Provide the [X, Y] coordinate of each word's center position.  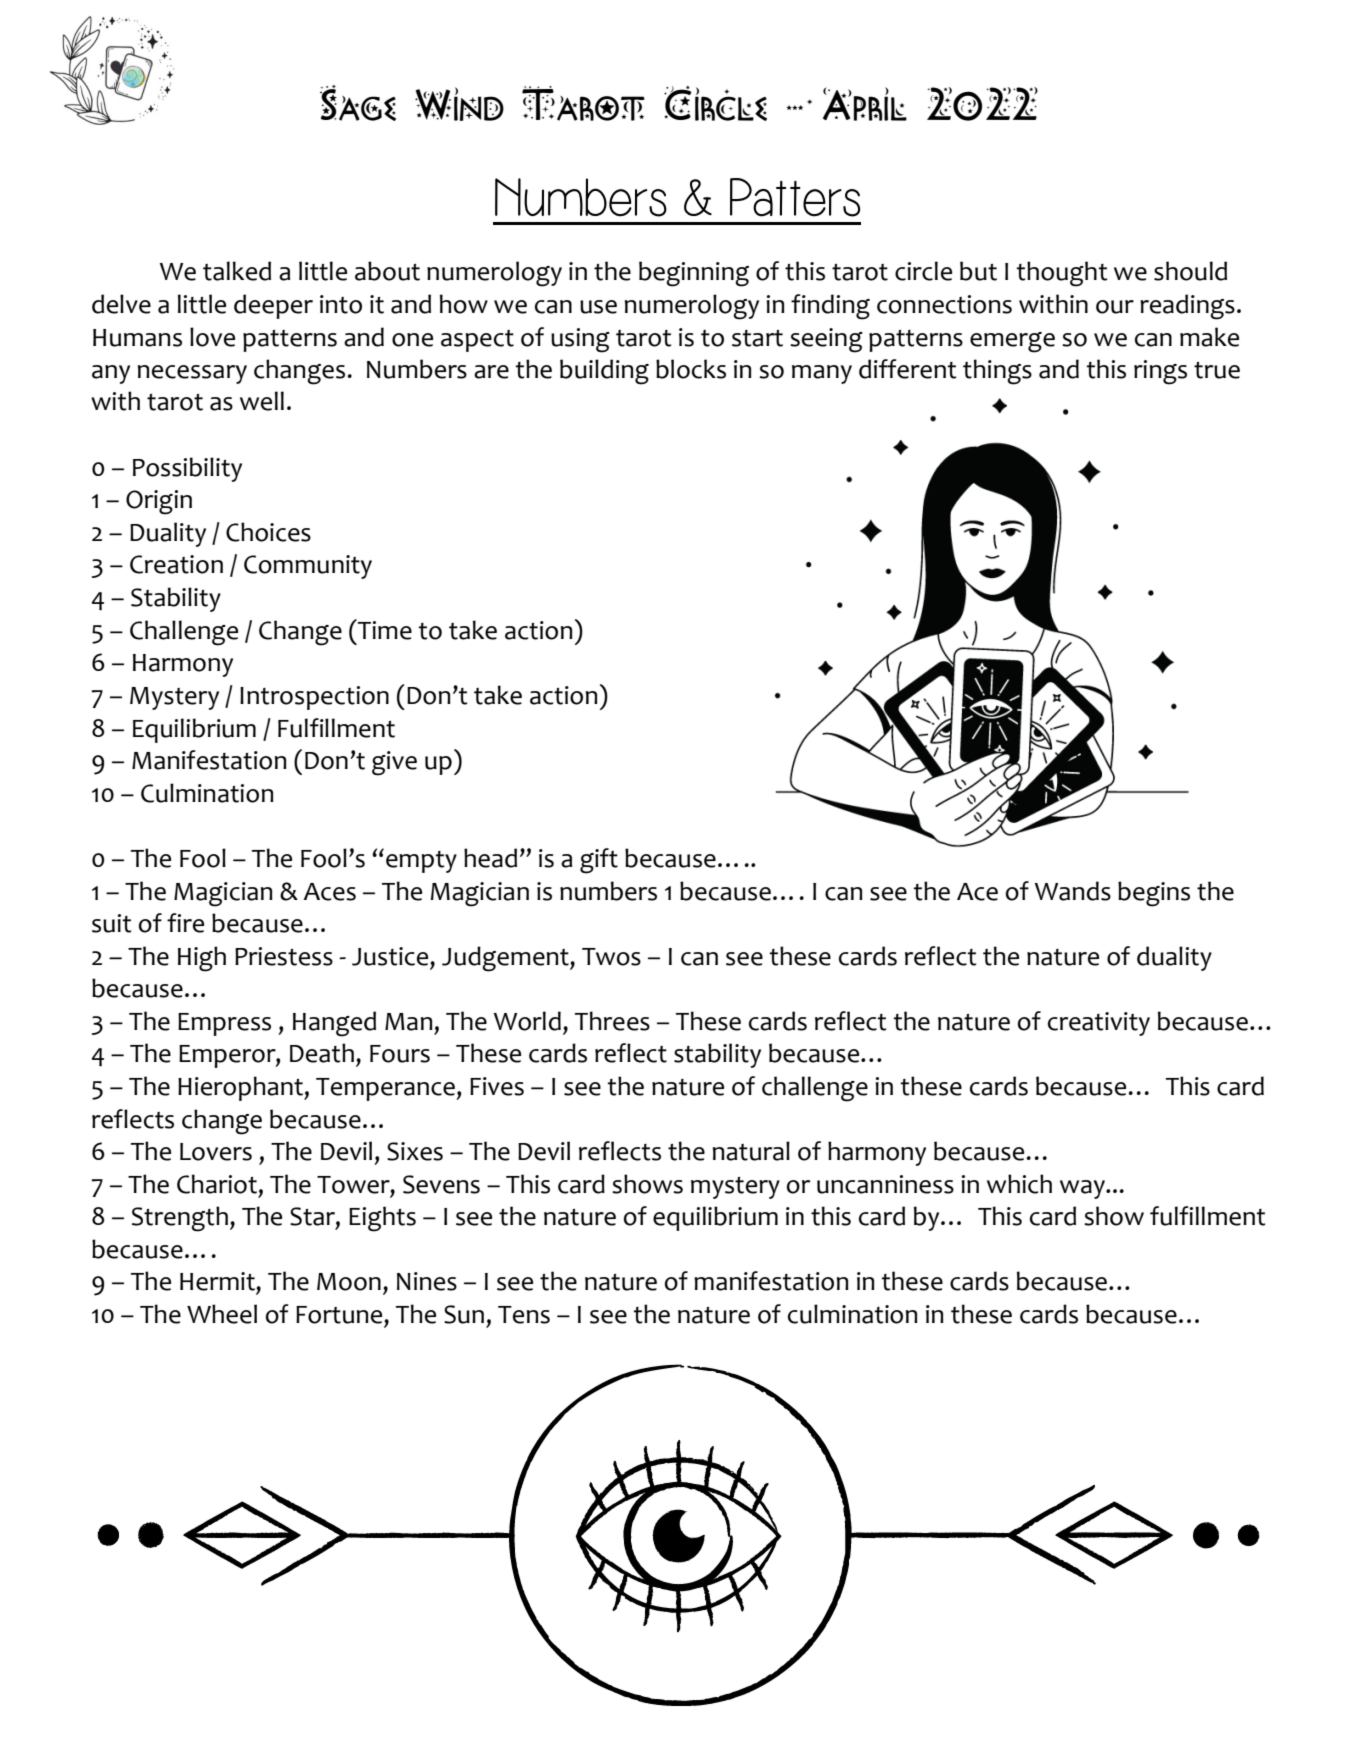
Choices [268, 532]
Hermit [218, 1281]
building [604, 372]
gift [599, 861]
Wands [1073, 891]
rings [1160, 372]
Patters [795, 197]
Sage [358, 103]
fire [185, 923]
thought [1062, 274]
